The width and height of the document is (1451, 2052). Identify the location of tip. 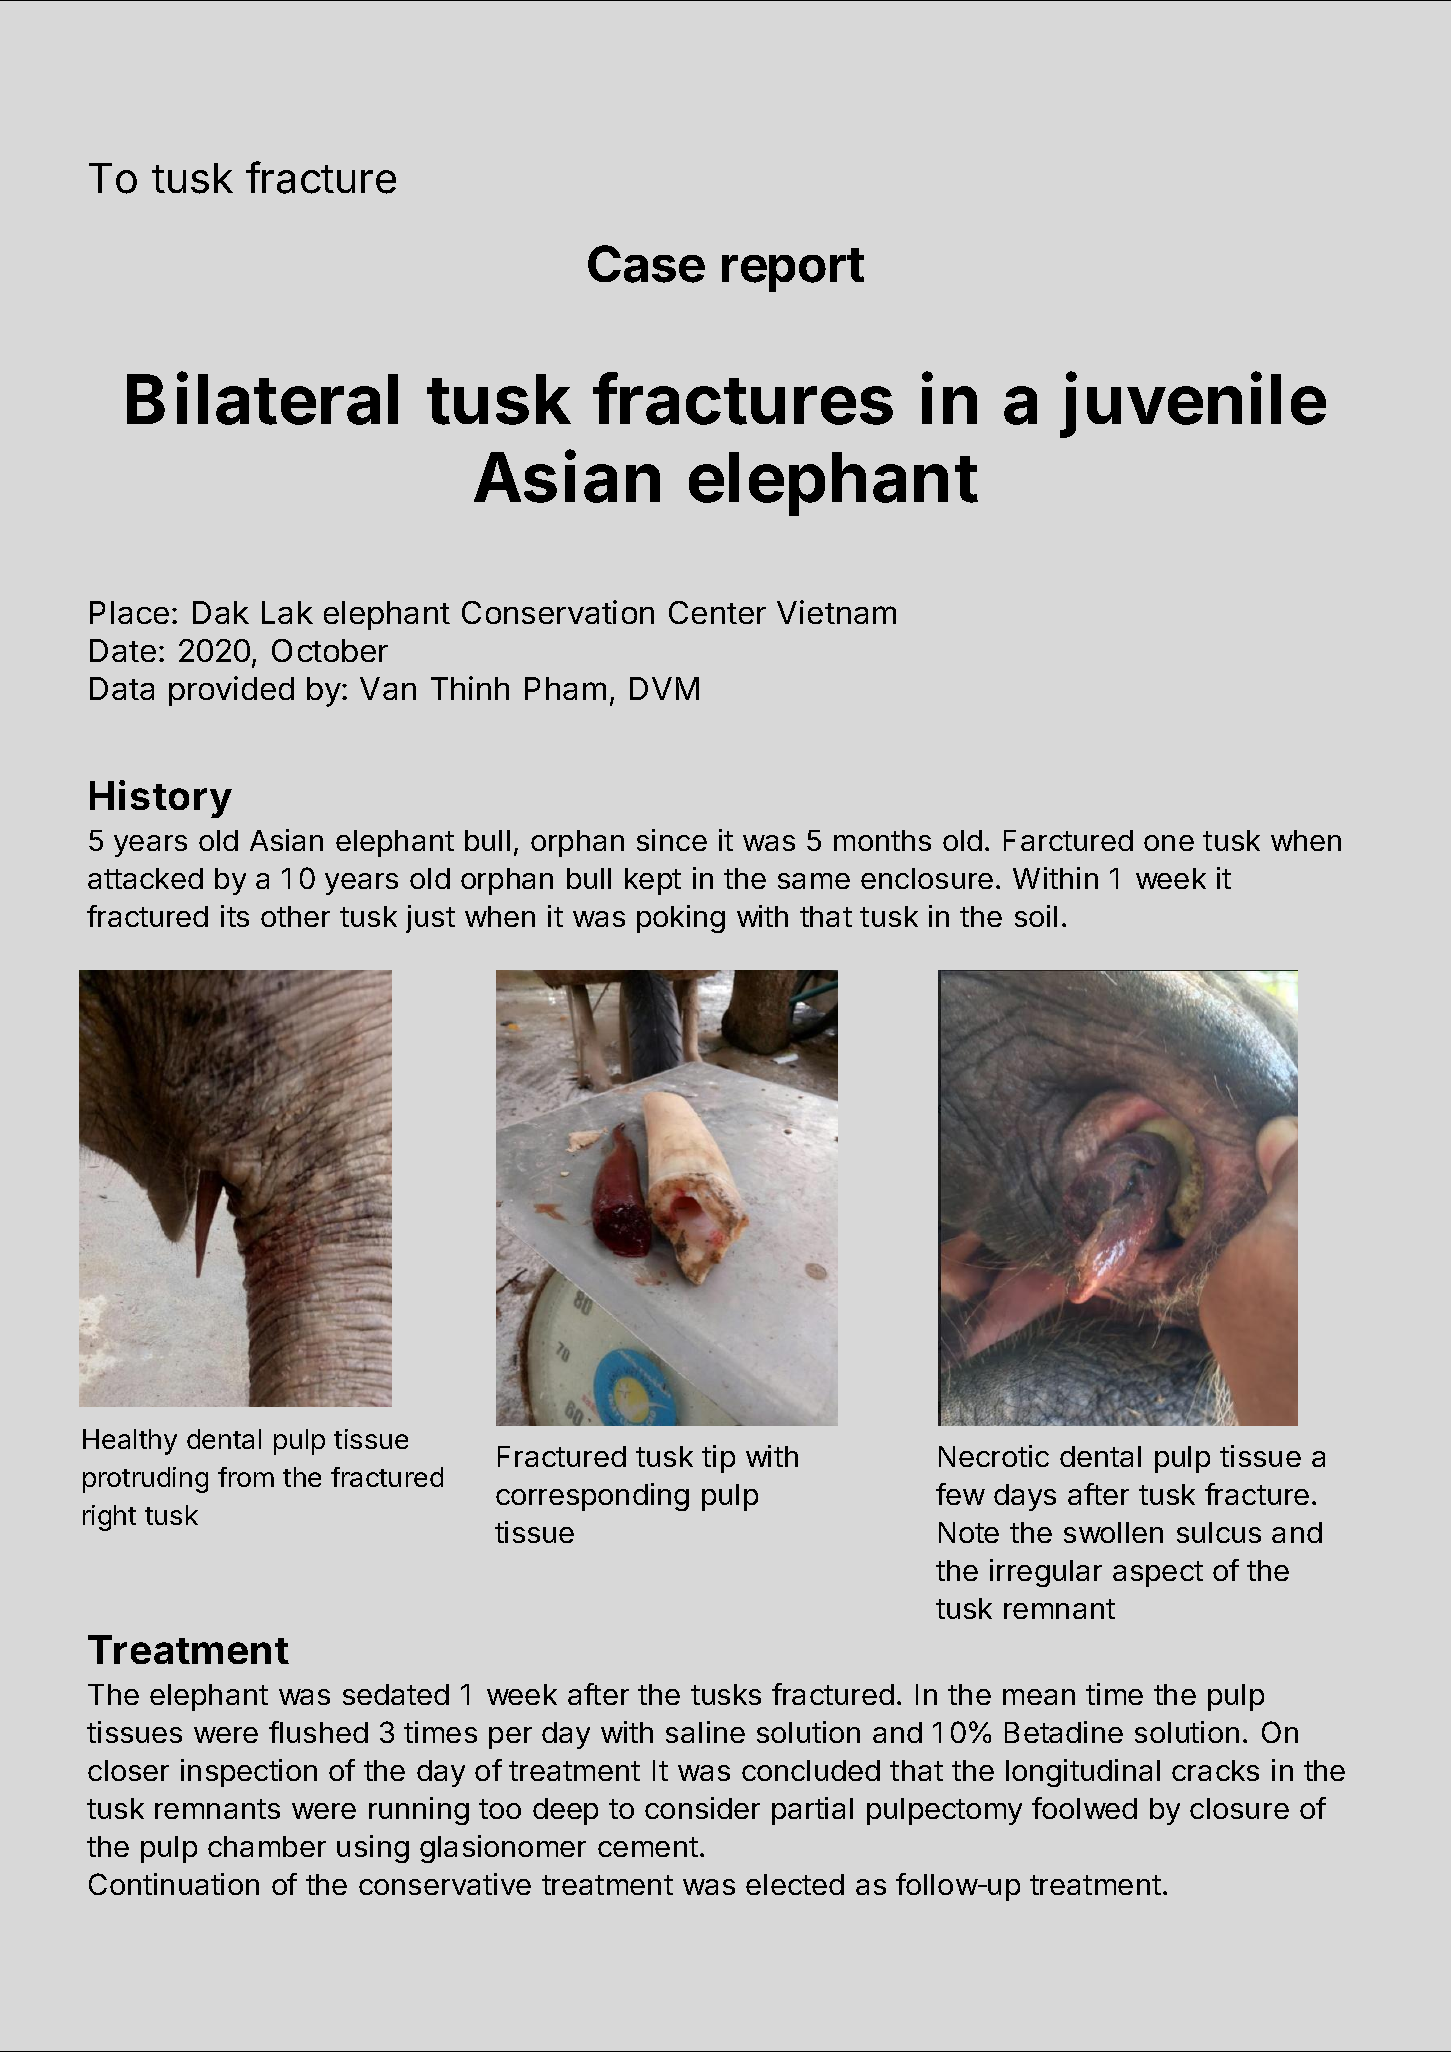
(718, 1459).
